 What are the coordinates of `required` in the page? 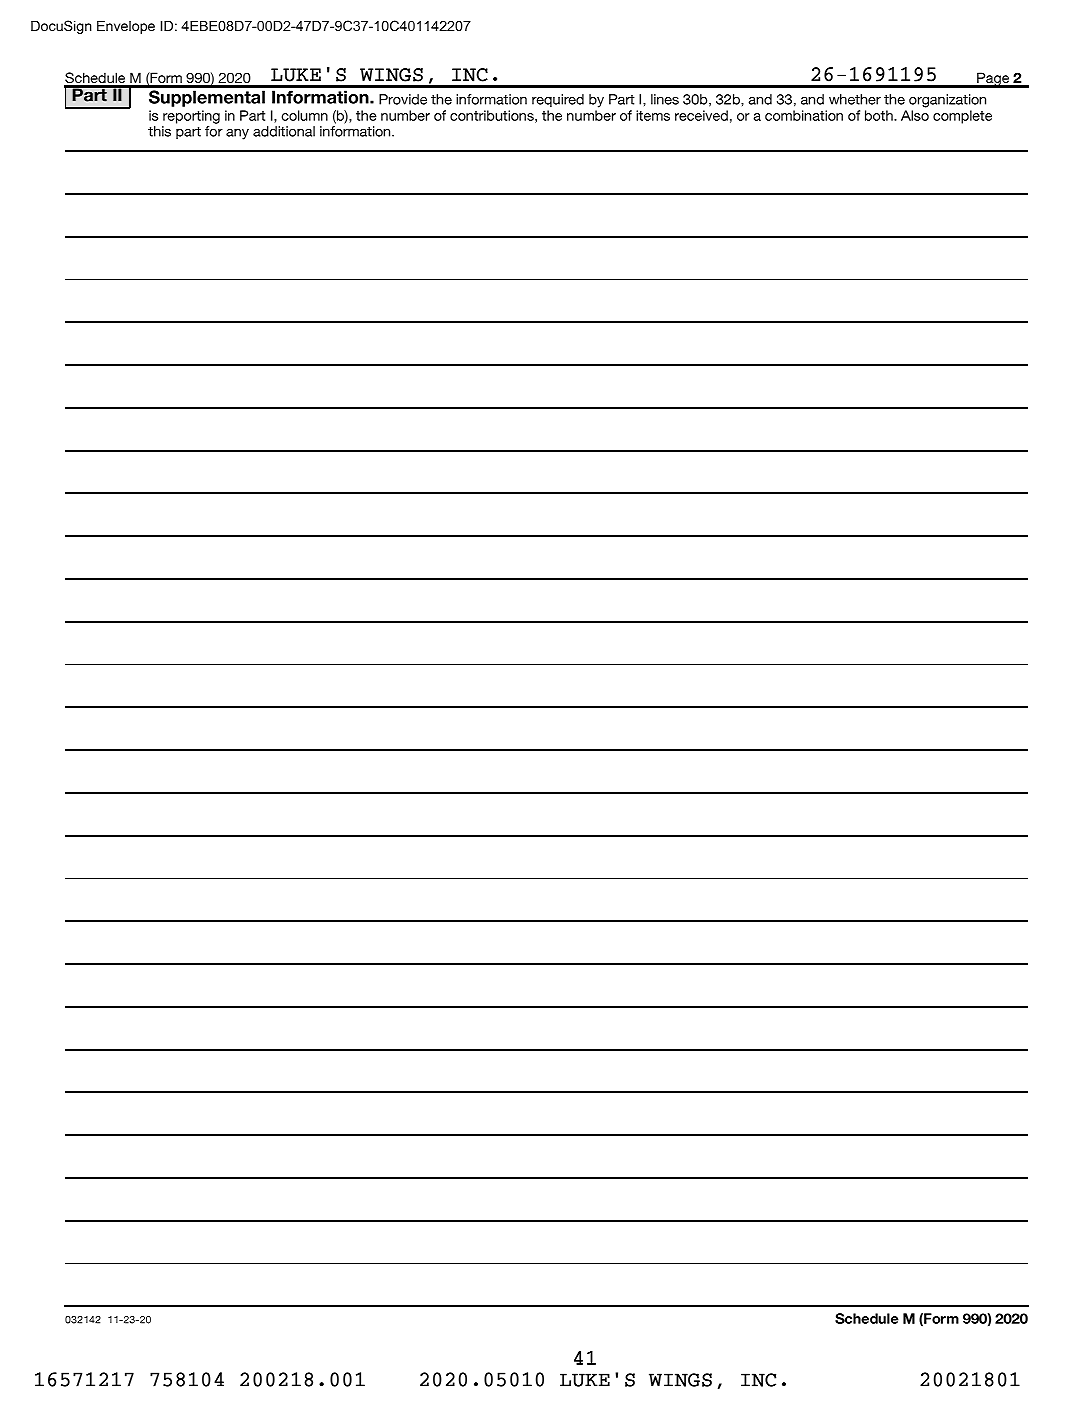 It's located at (558, 100).
